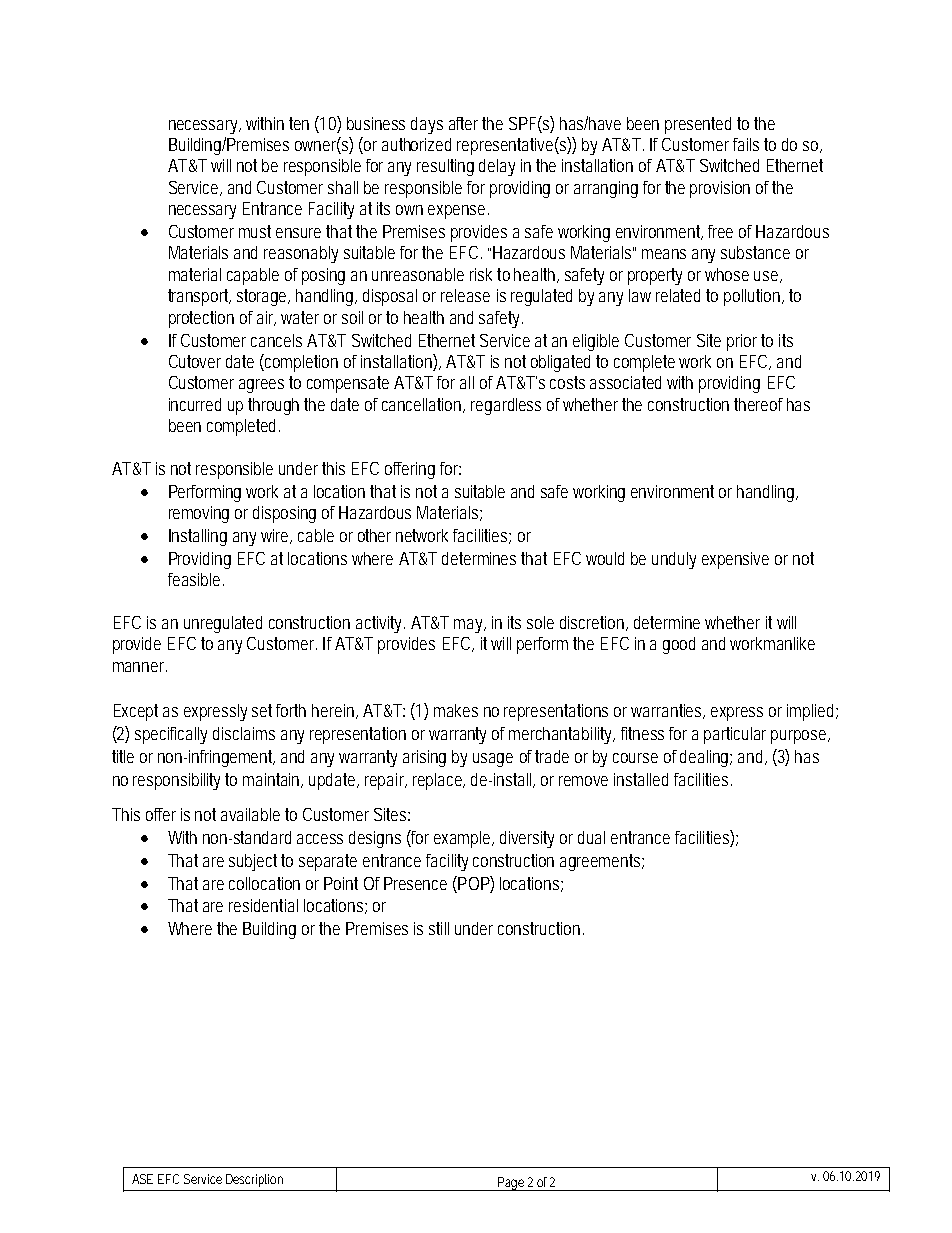 The width and height of the image is (952, 1233). I want to click on Description, so click(254, 1180).
